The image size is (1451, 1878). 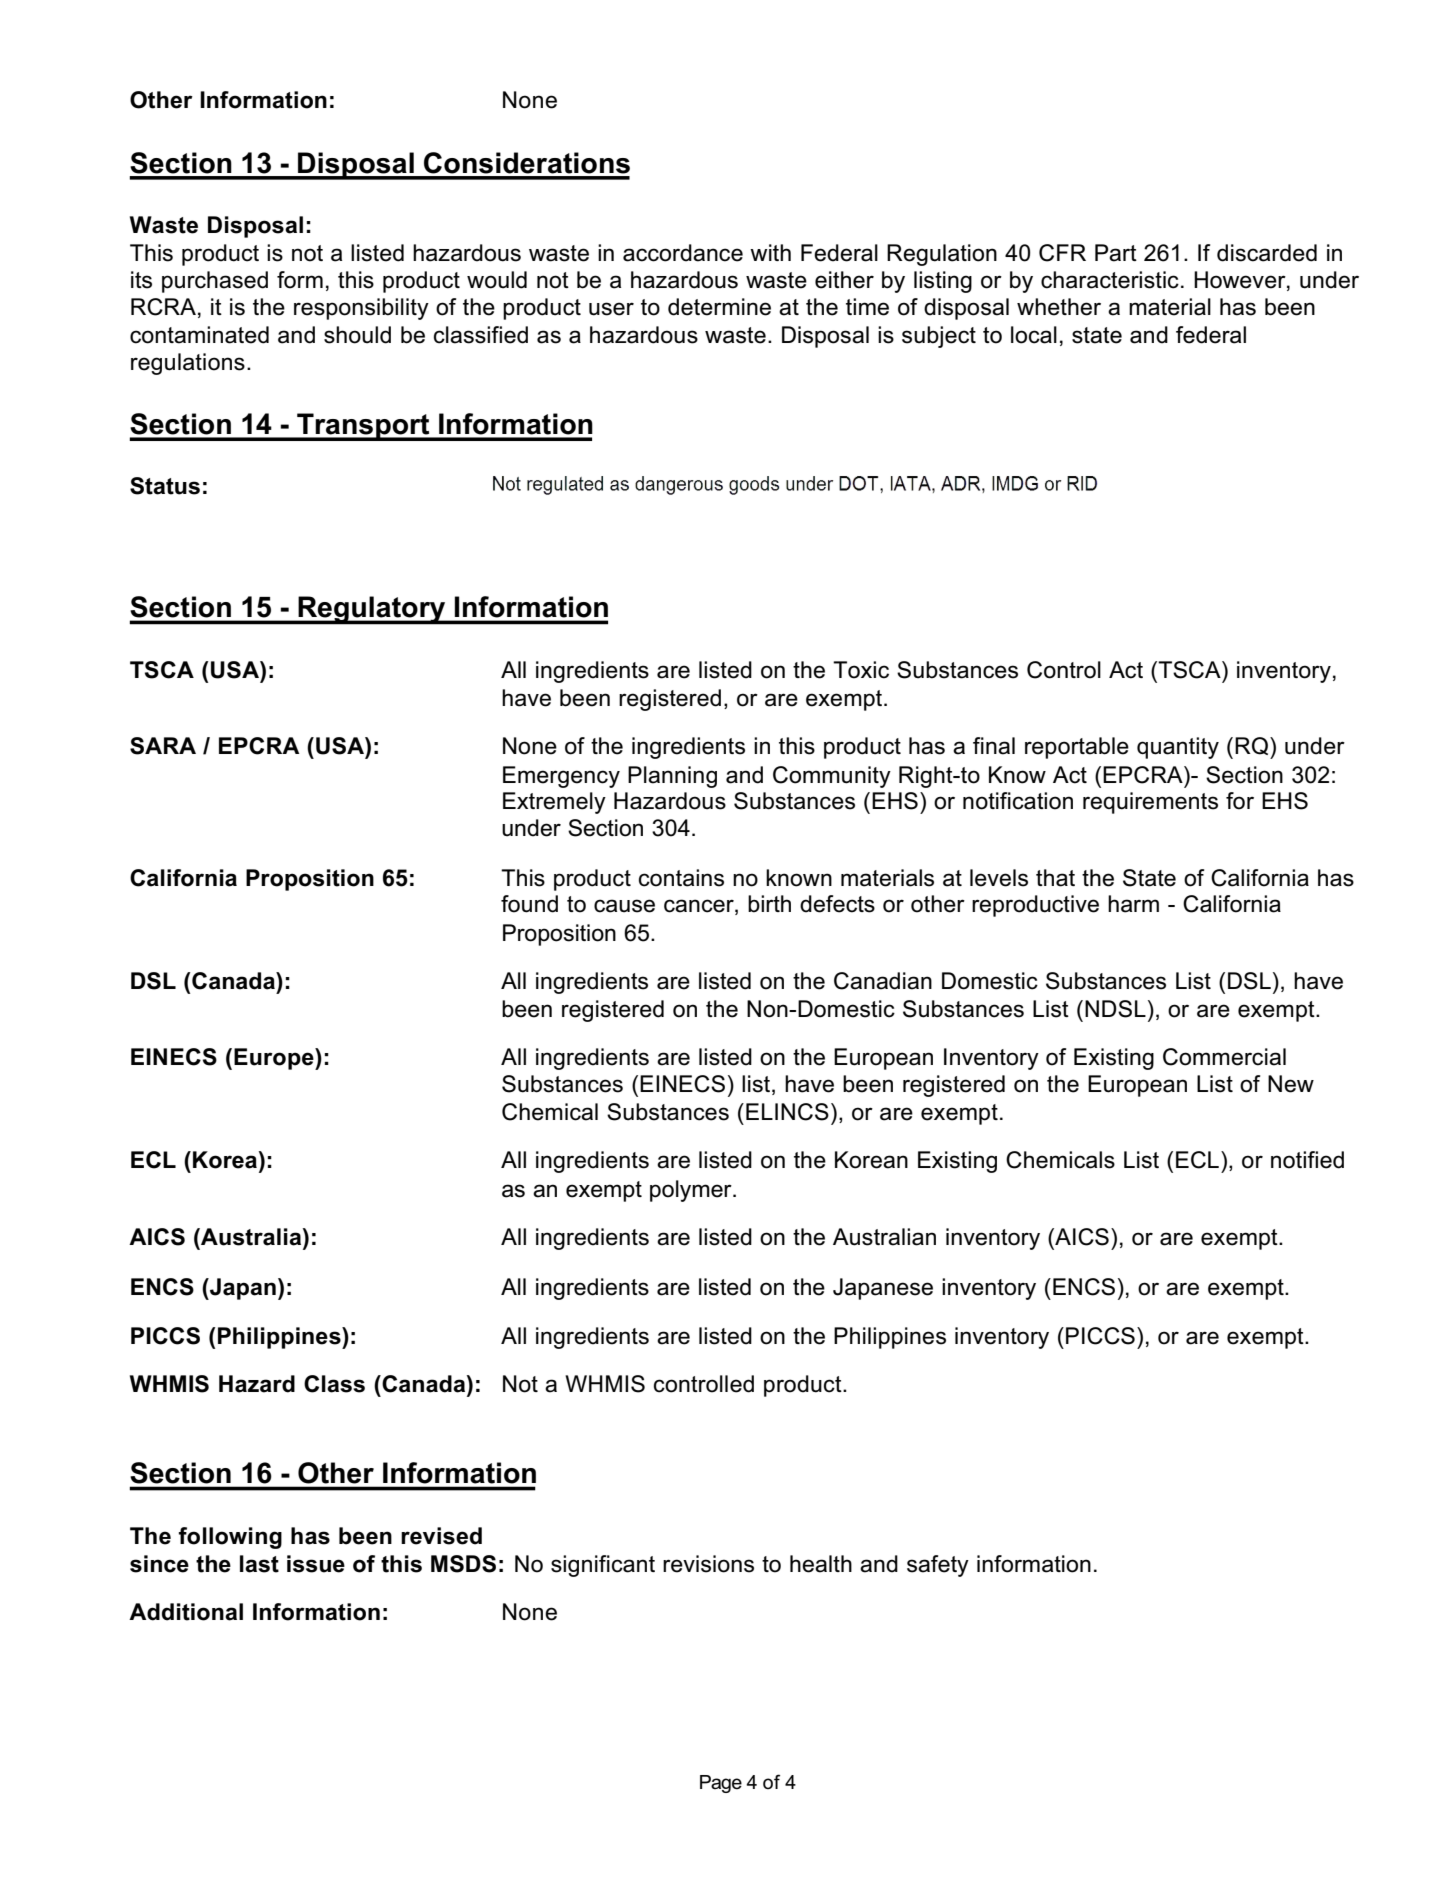 What do you see at coordinates (186, 1612) in the document?
I see `Additional` at bounding box center [186, 1612].
